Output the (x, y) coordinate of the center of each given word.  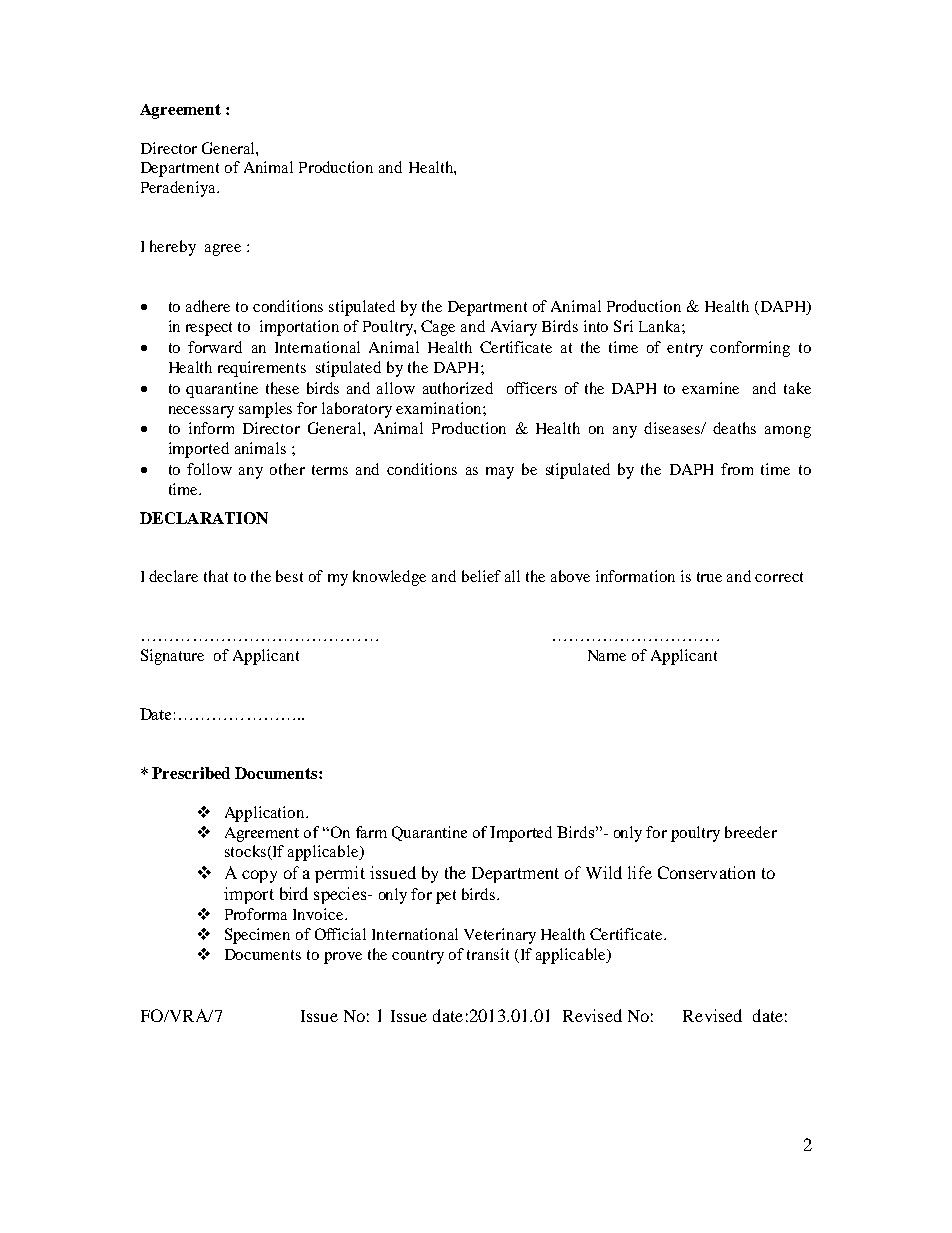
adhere (208, 306)
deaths (734, 428)
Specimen (257, 936)
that (216, 576)
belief (481, 576)
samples (265, 410)
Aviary (514, 328)
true (709, 577)
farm (371, 832)
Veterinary (500, 936)
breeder (751, 832)
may (500, 473)
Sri (623, 326)
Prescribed (191, 773)
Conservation (706, 872)
